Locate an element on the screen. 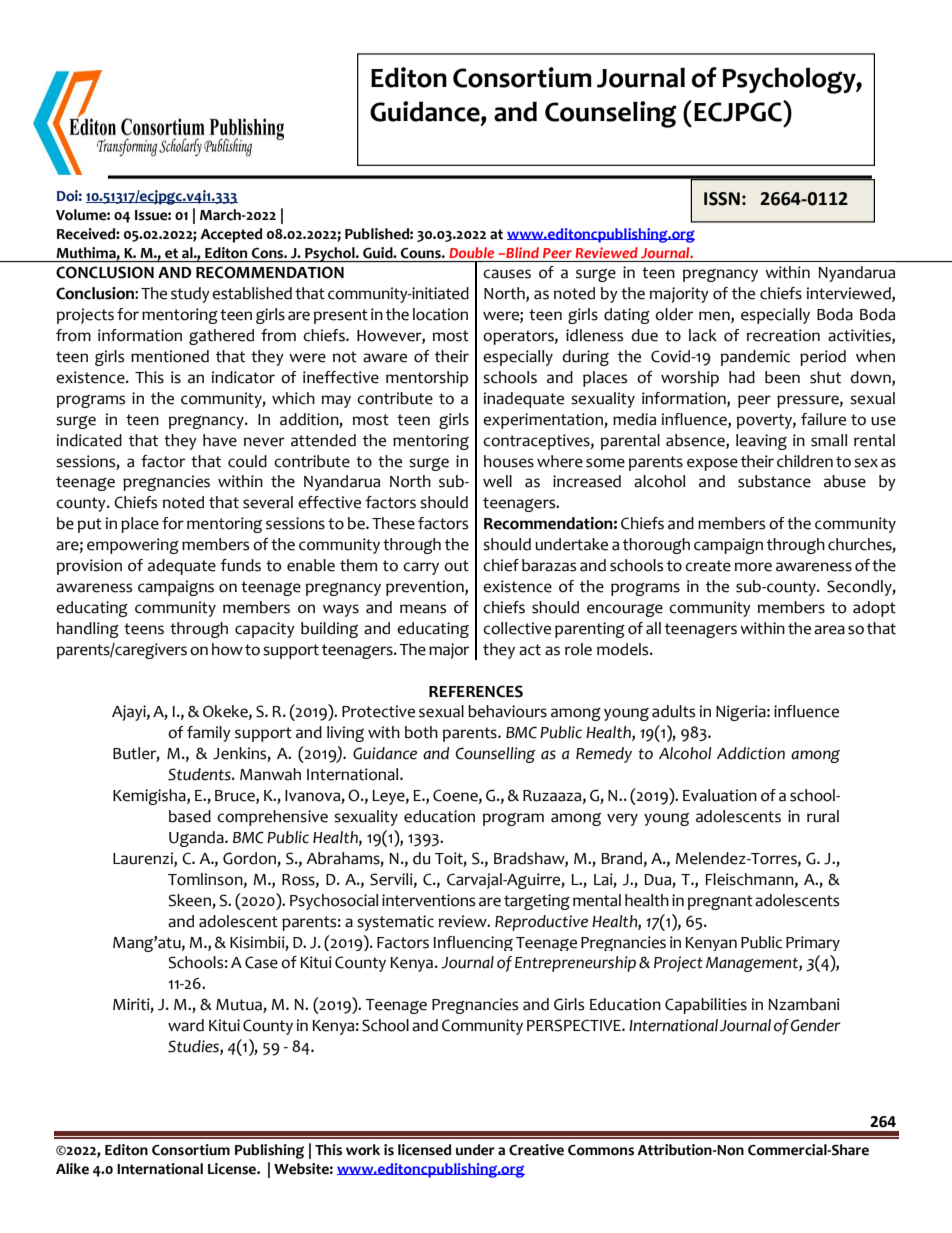 Image resolution: width=952 pixels, height=1233 pixels. children is located at coordinates (805, 461).
